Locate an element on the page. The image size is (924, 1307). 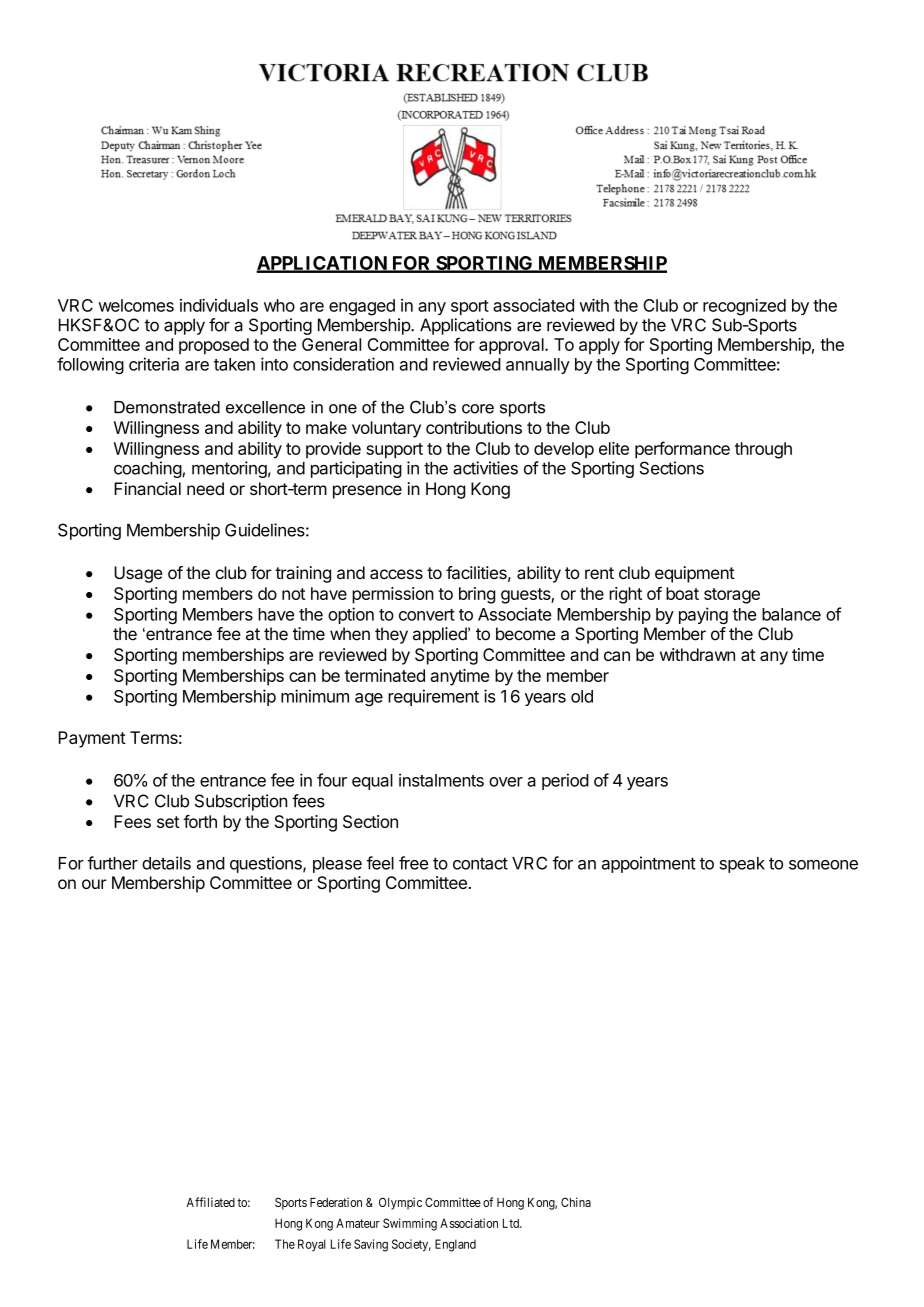
approval is located at coordinates (512, 346).
